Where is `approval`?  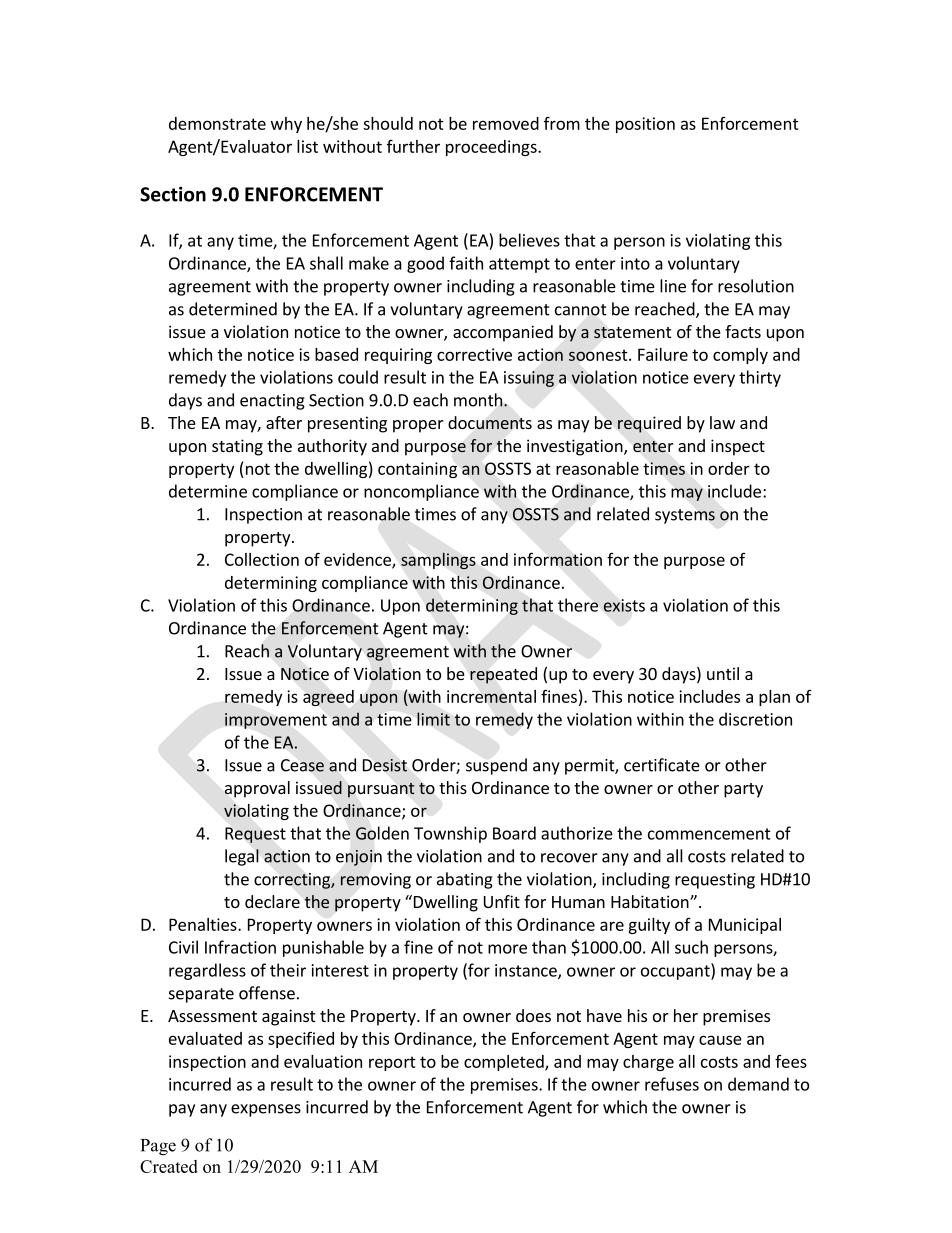 approval is located at coordinates (257, 789).
